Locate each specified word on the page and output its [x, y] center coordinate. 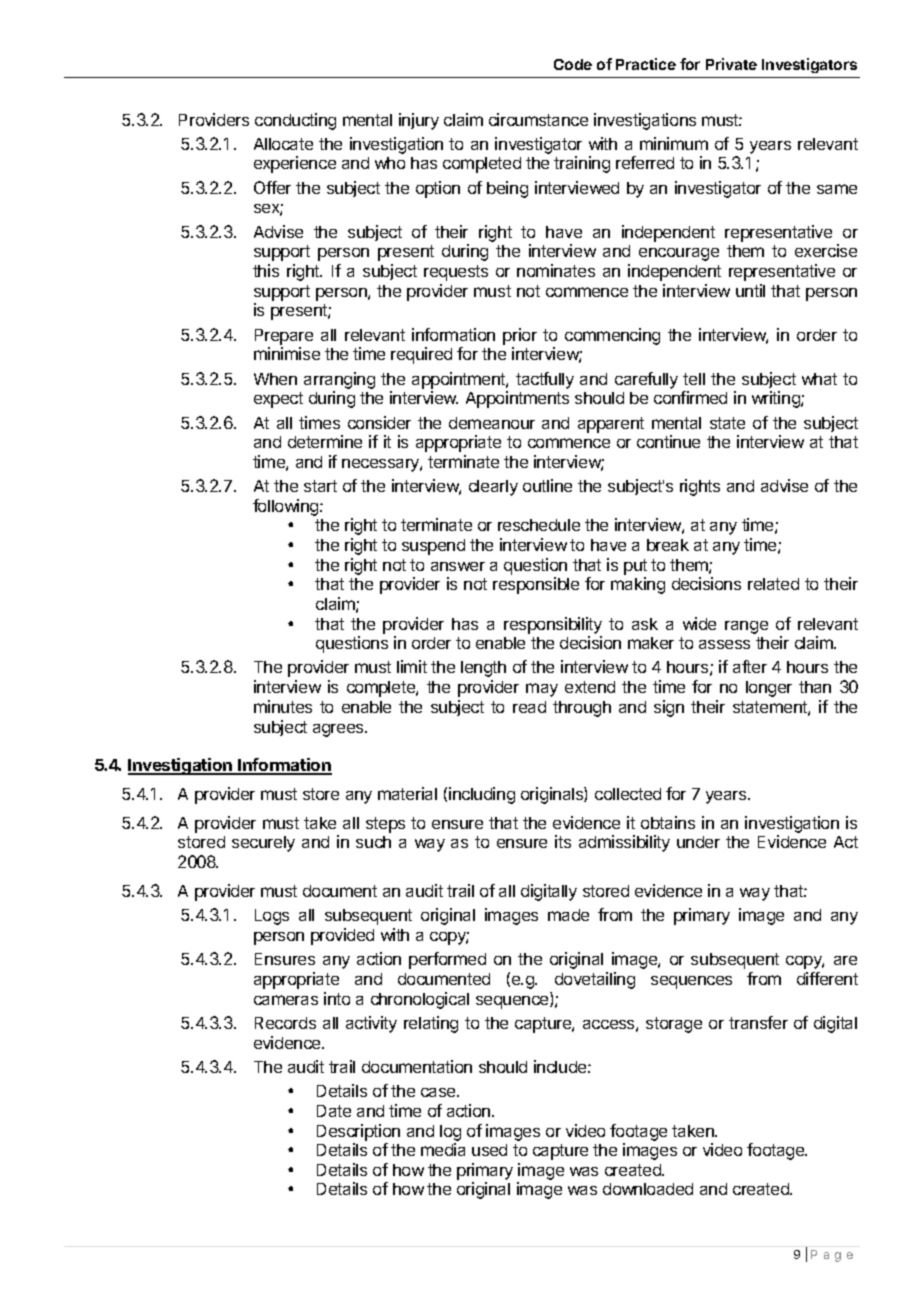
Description [358, 1132]
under [698, 842]
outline [547, 485]
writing [777, 399]
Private [731, 64]
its [563, 841]
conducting [295, 121]
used [489, 1150]
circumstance [538, 119]
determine [325, 441]
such [373, 842]
